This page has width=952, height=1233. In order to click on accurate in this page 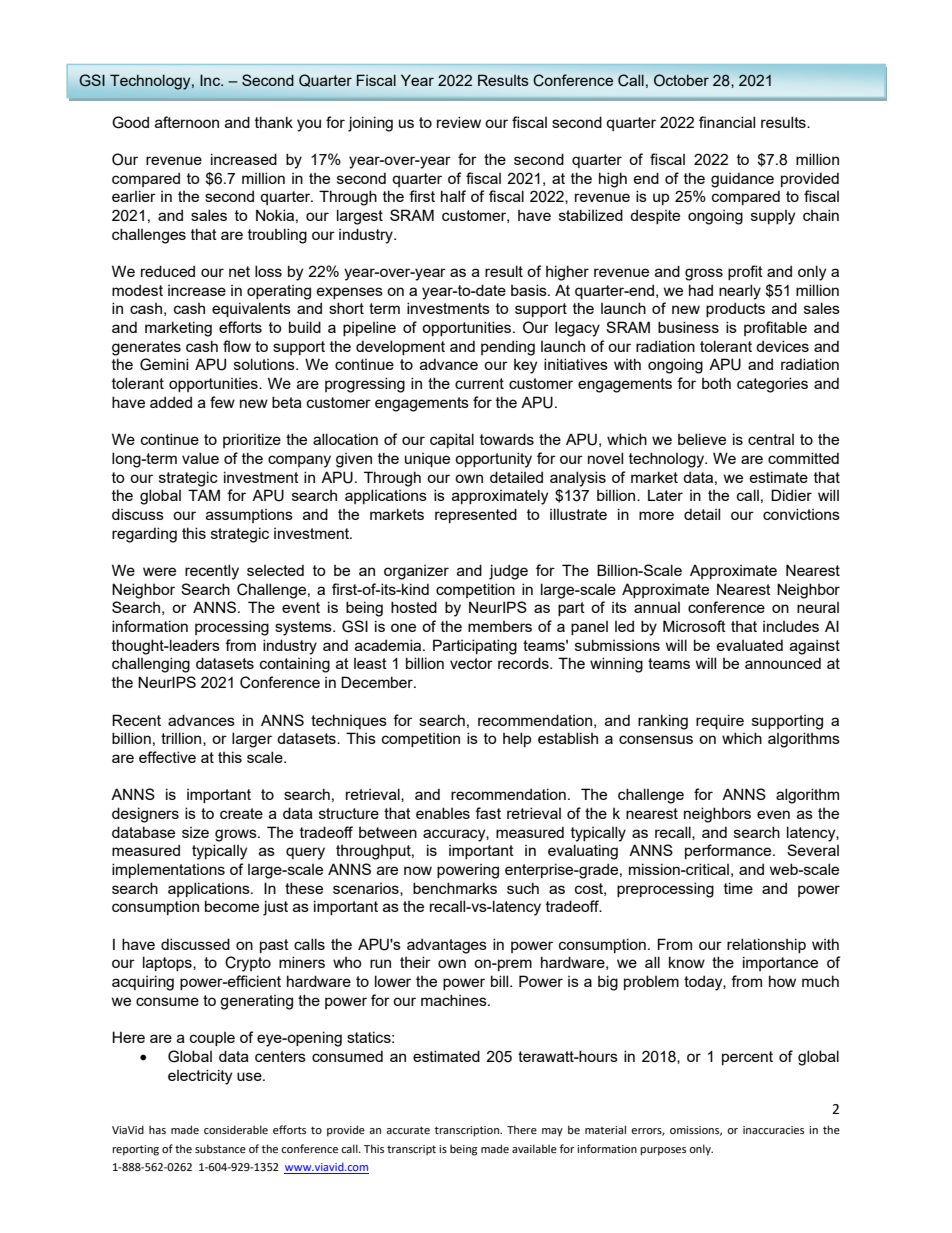, I will do `click(408, 1130)`.
